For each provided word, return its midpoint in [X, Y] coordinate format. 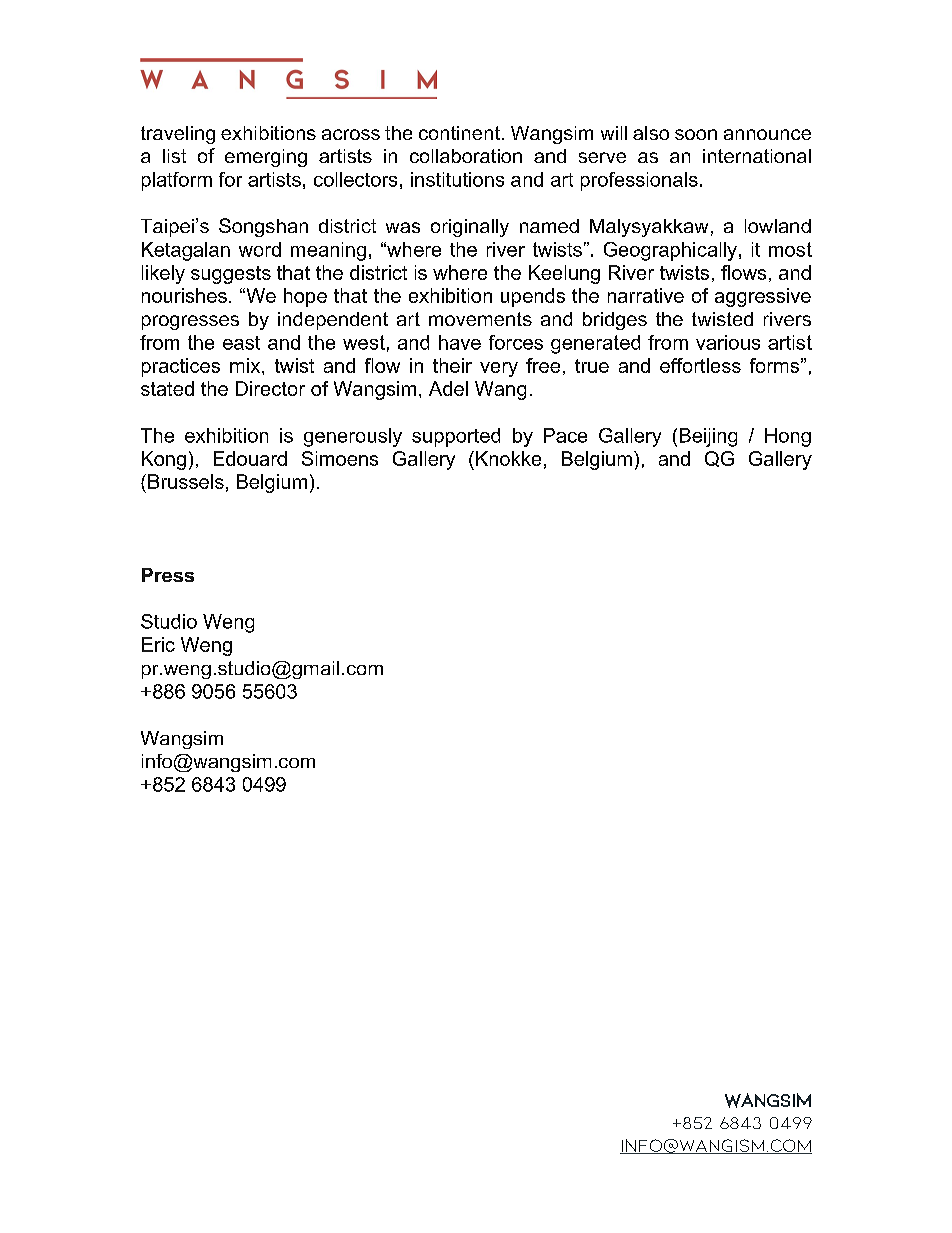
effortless [700, 365]
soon [696, 134]
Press [168, 575]
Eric [158, 644]
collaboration [466, 156]
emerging [266, 158]
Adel [448, 388]
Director [270, 388]
